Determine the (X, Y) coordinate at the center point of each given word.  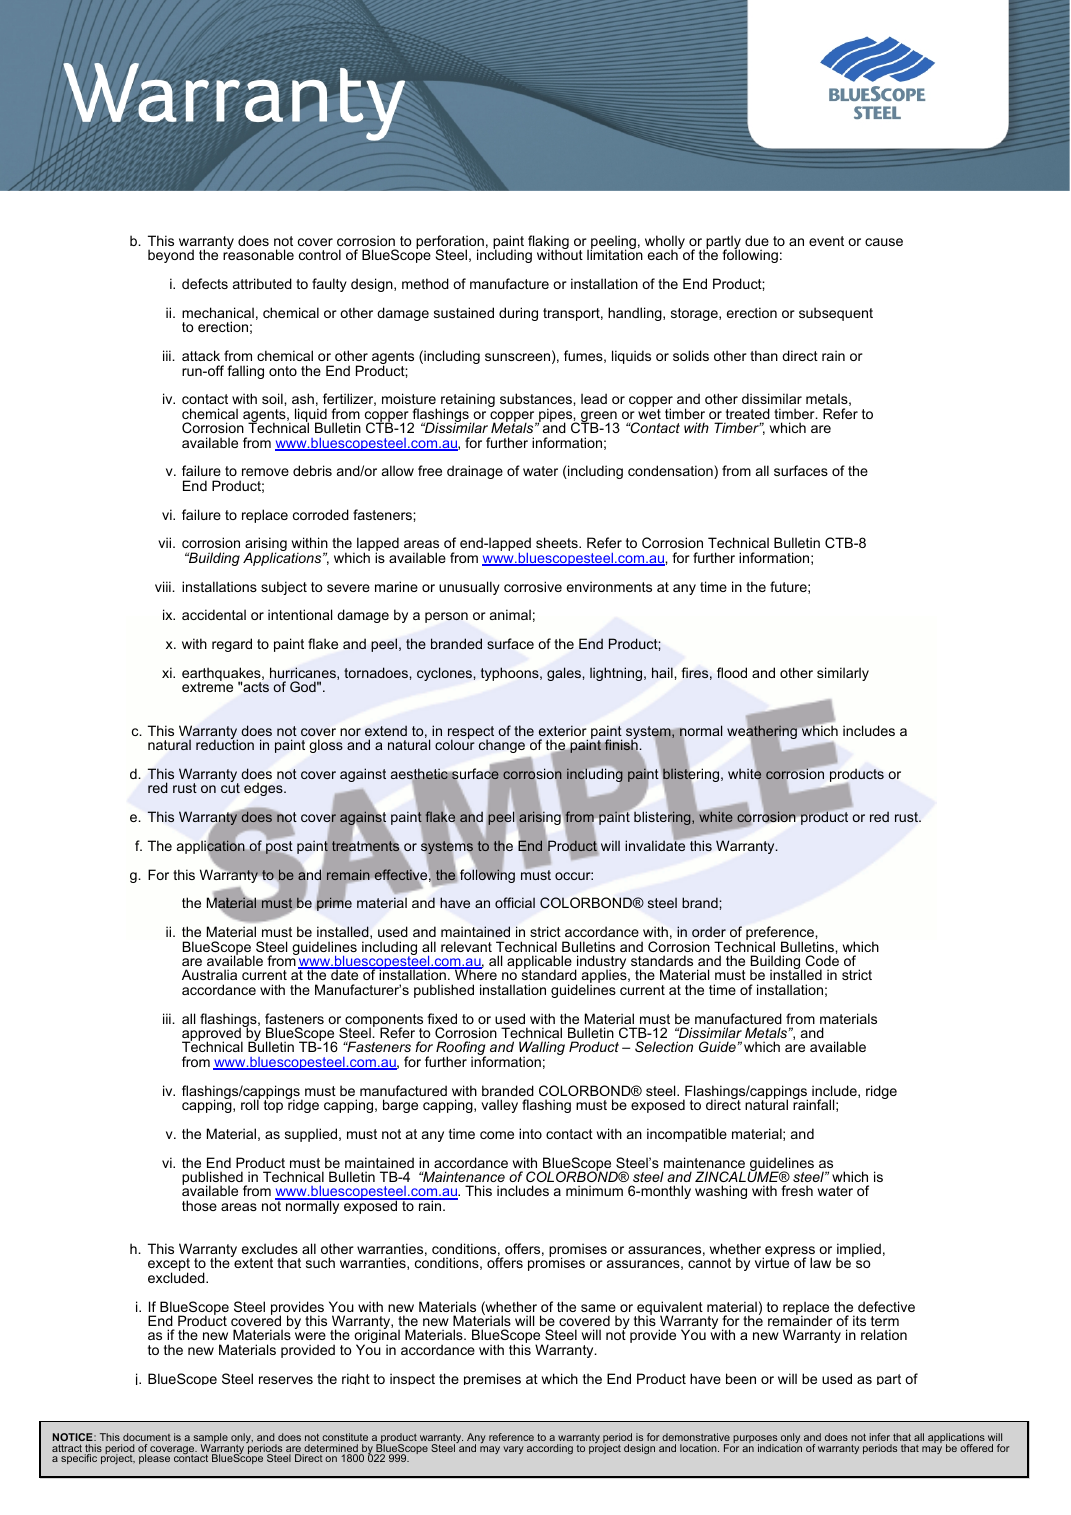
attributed (262, 283)
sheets (558, 542)
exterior (562, 730)
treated (748, 413)
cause (884, 242)
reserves (286, 1380)
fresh (797, 1190)
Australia (209, 974)
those (199, 1205)
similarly (843, 674)
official (515, 902)
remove (265, 472)
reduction (225, 744)
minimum (594, 1190)
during (518, 314)
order (709, 931)
